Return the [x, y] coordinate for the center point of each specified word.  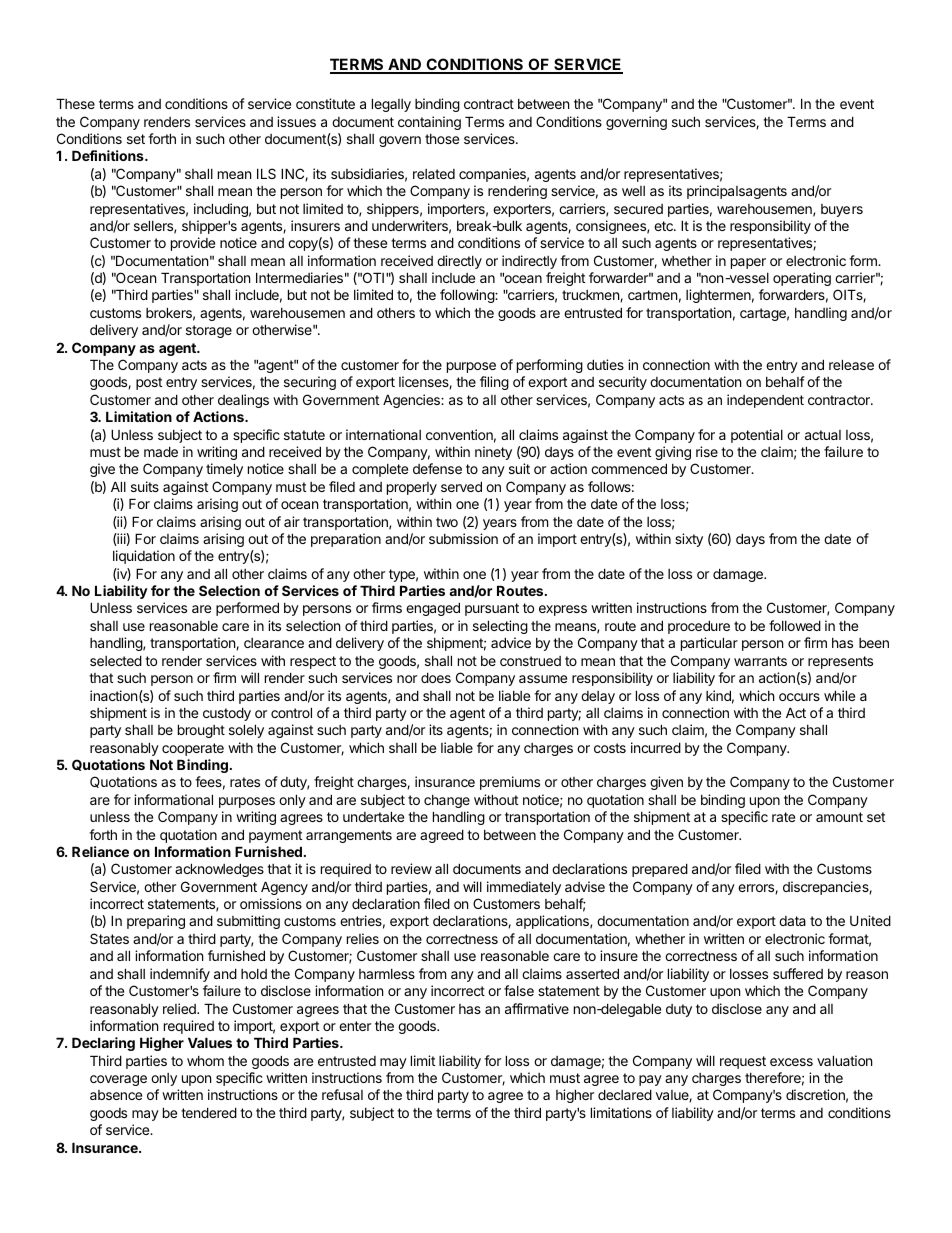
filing [494, 383]
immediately [524, 888]
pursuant [492, 609]
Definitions [109, 155]
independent [765, 401]
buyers [842, 210]
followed [795, 625]
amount [839, 817]
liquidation [144, 557]
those [442, 139]
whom [205, 1061]
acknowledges [219, 870]
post [149, 383]
